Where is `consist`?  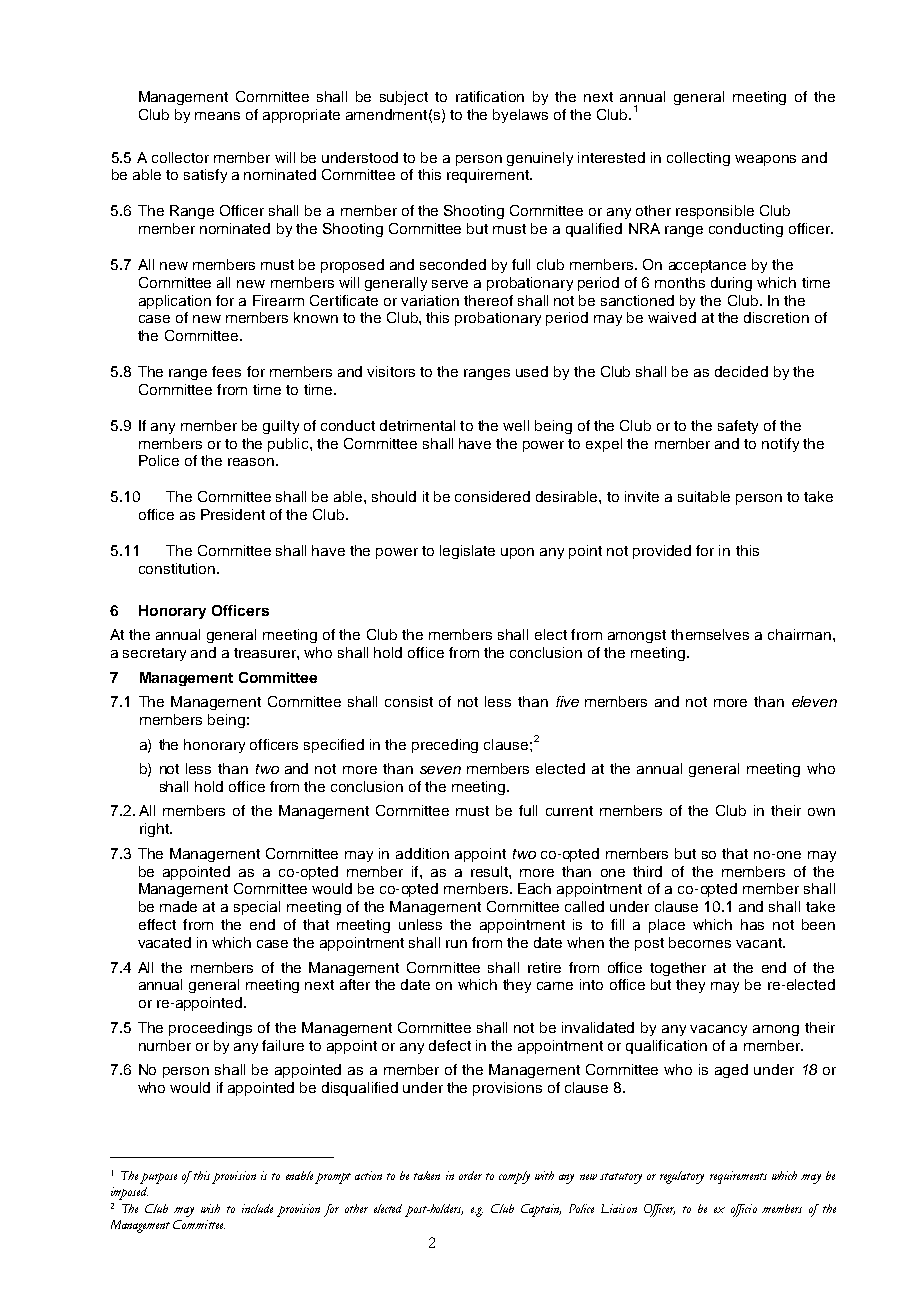
consist is located at coordinates (409, 701).
